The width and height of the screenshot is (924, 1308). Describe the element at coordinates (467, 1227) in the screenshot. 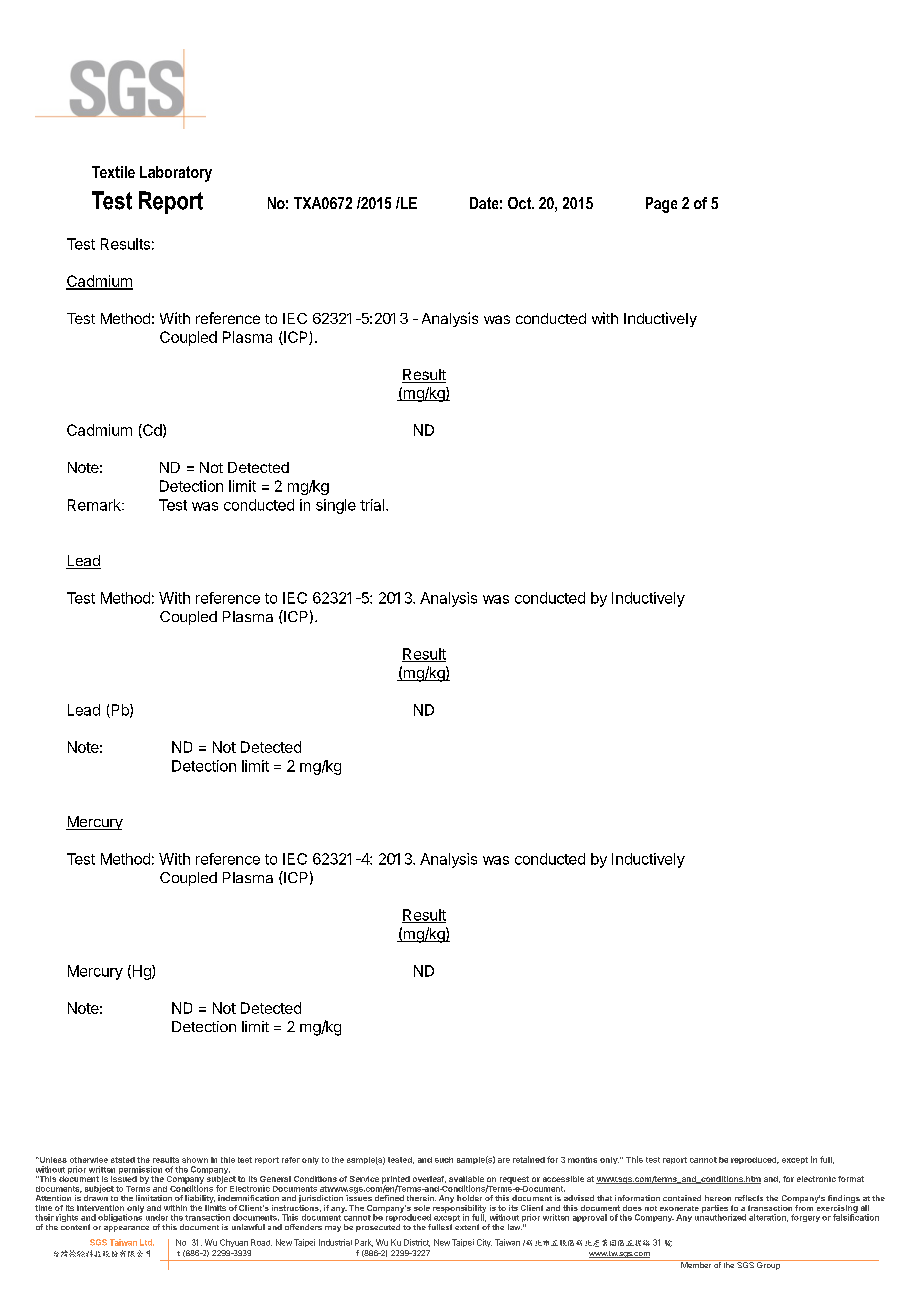

I see `extent` at that location.
